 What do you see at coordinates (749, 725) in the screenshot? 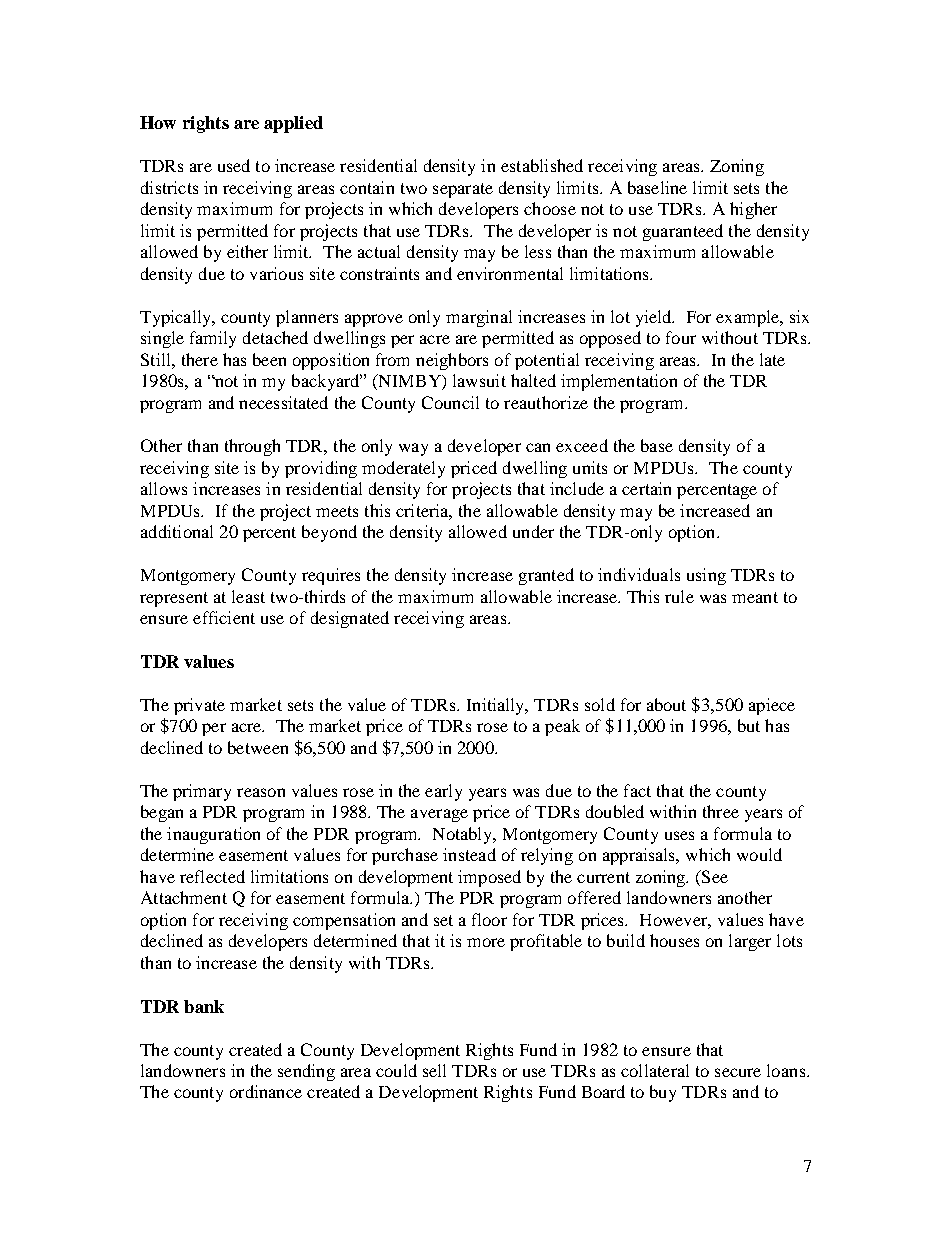
I see `but` at bounding box center [749, 725].
